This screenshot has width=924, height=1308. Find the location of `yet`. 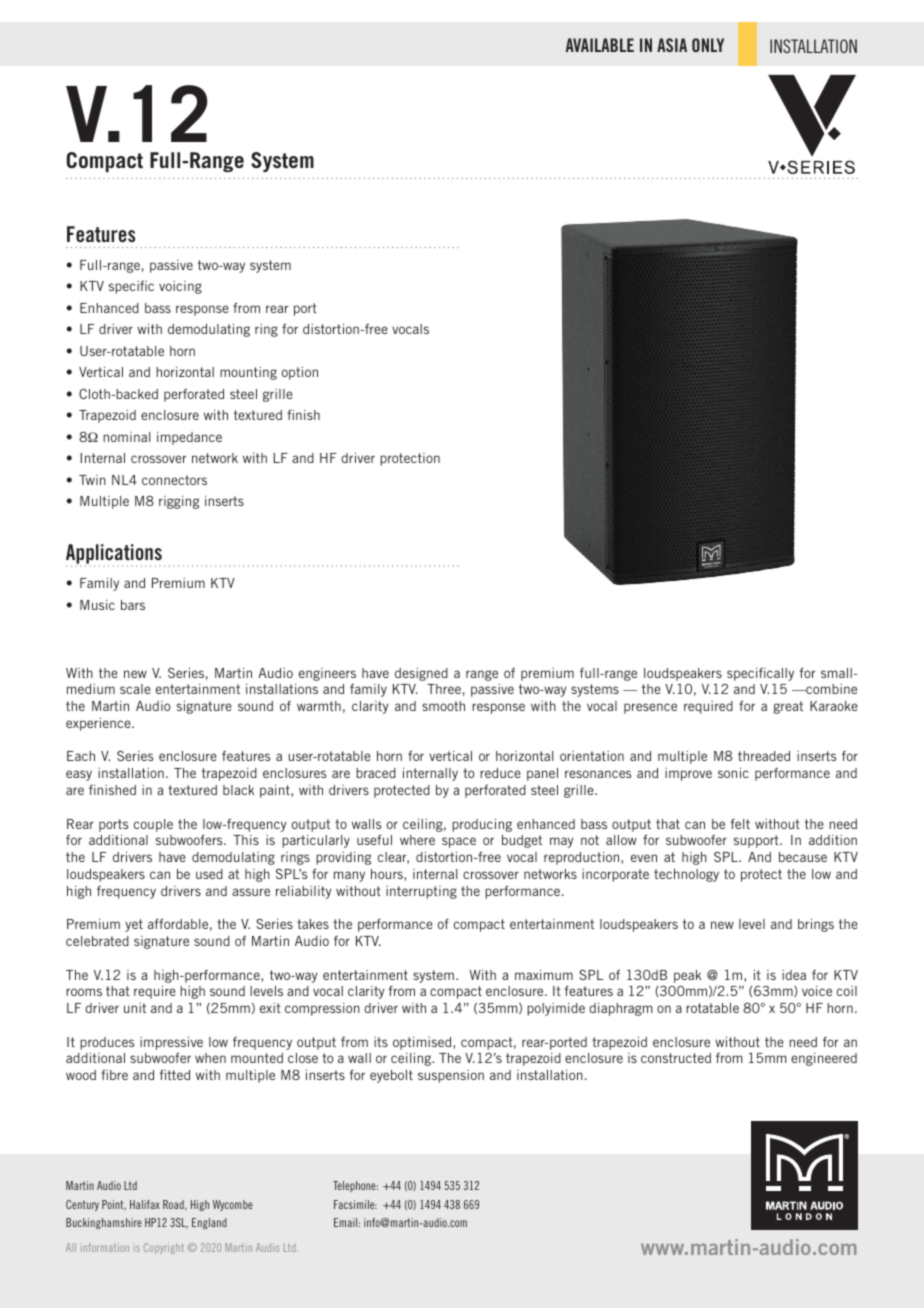

yet is located at coordinates (134, 925).
